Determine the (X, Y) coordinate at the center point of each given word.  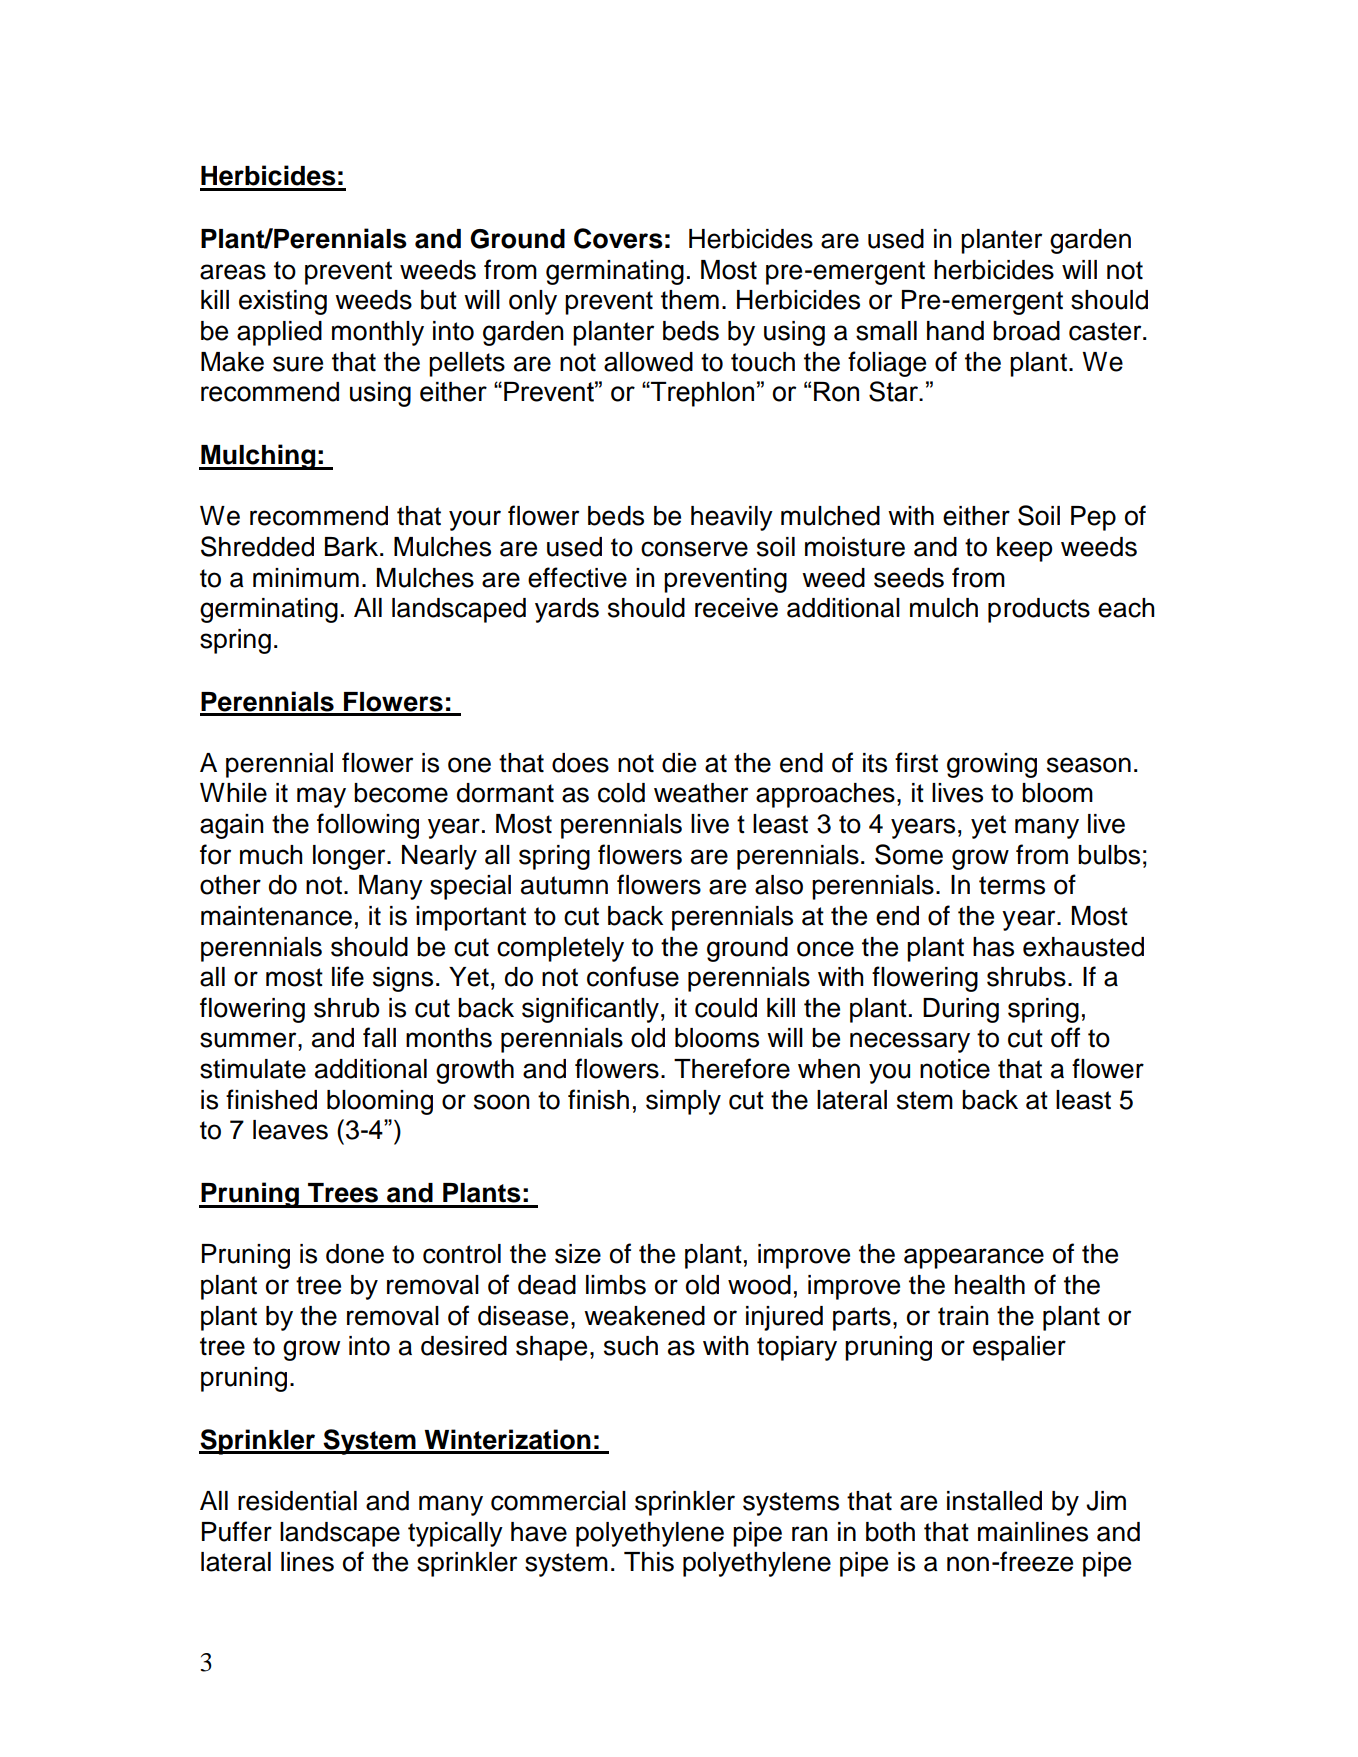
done (355, 1254)
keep (1024, 549)
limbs (616, 1285)
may (321, 797)
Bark (353, 547)
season (1089, 765)
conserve (694, 549)
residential (297, 1501)
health (990, 1285)
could (726, 1008)
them (690, 300)
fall (379, 1037)
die (679, 763)
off (1065, 1037)
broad (1026, 331)
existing (283, 302)
